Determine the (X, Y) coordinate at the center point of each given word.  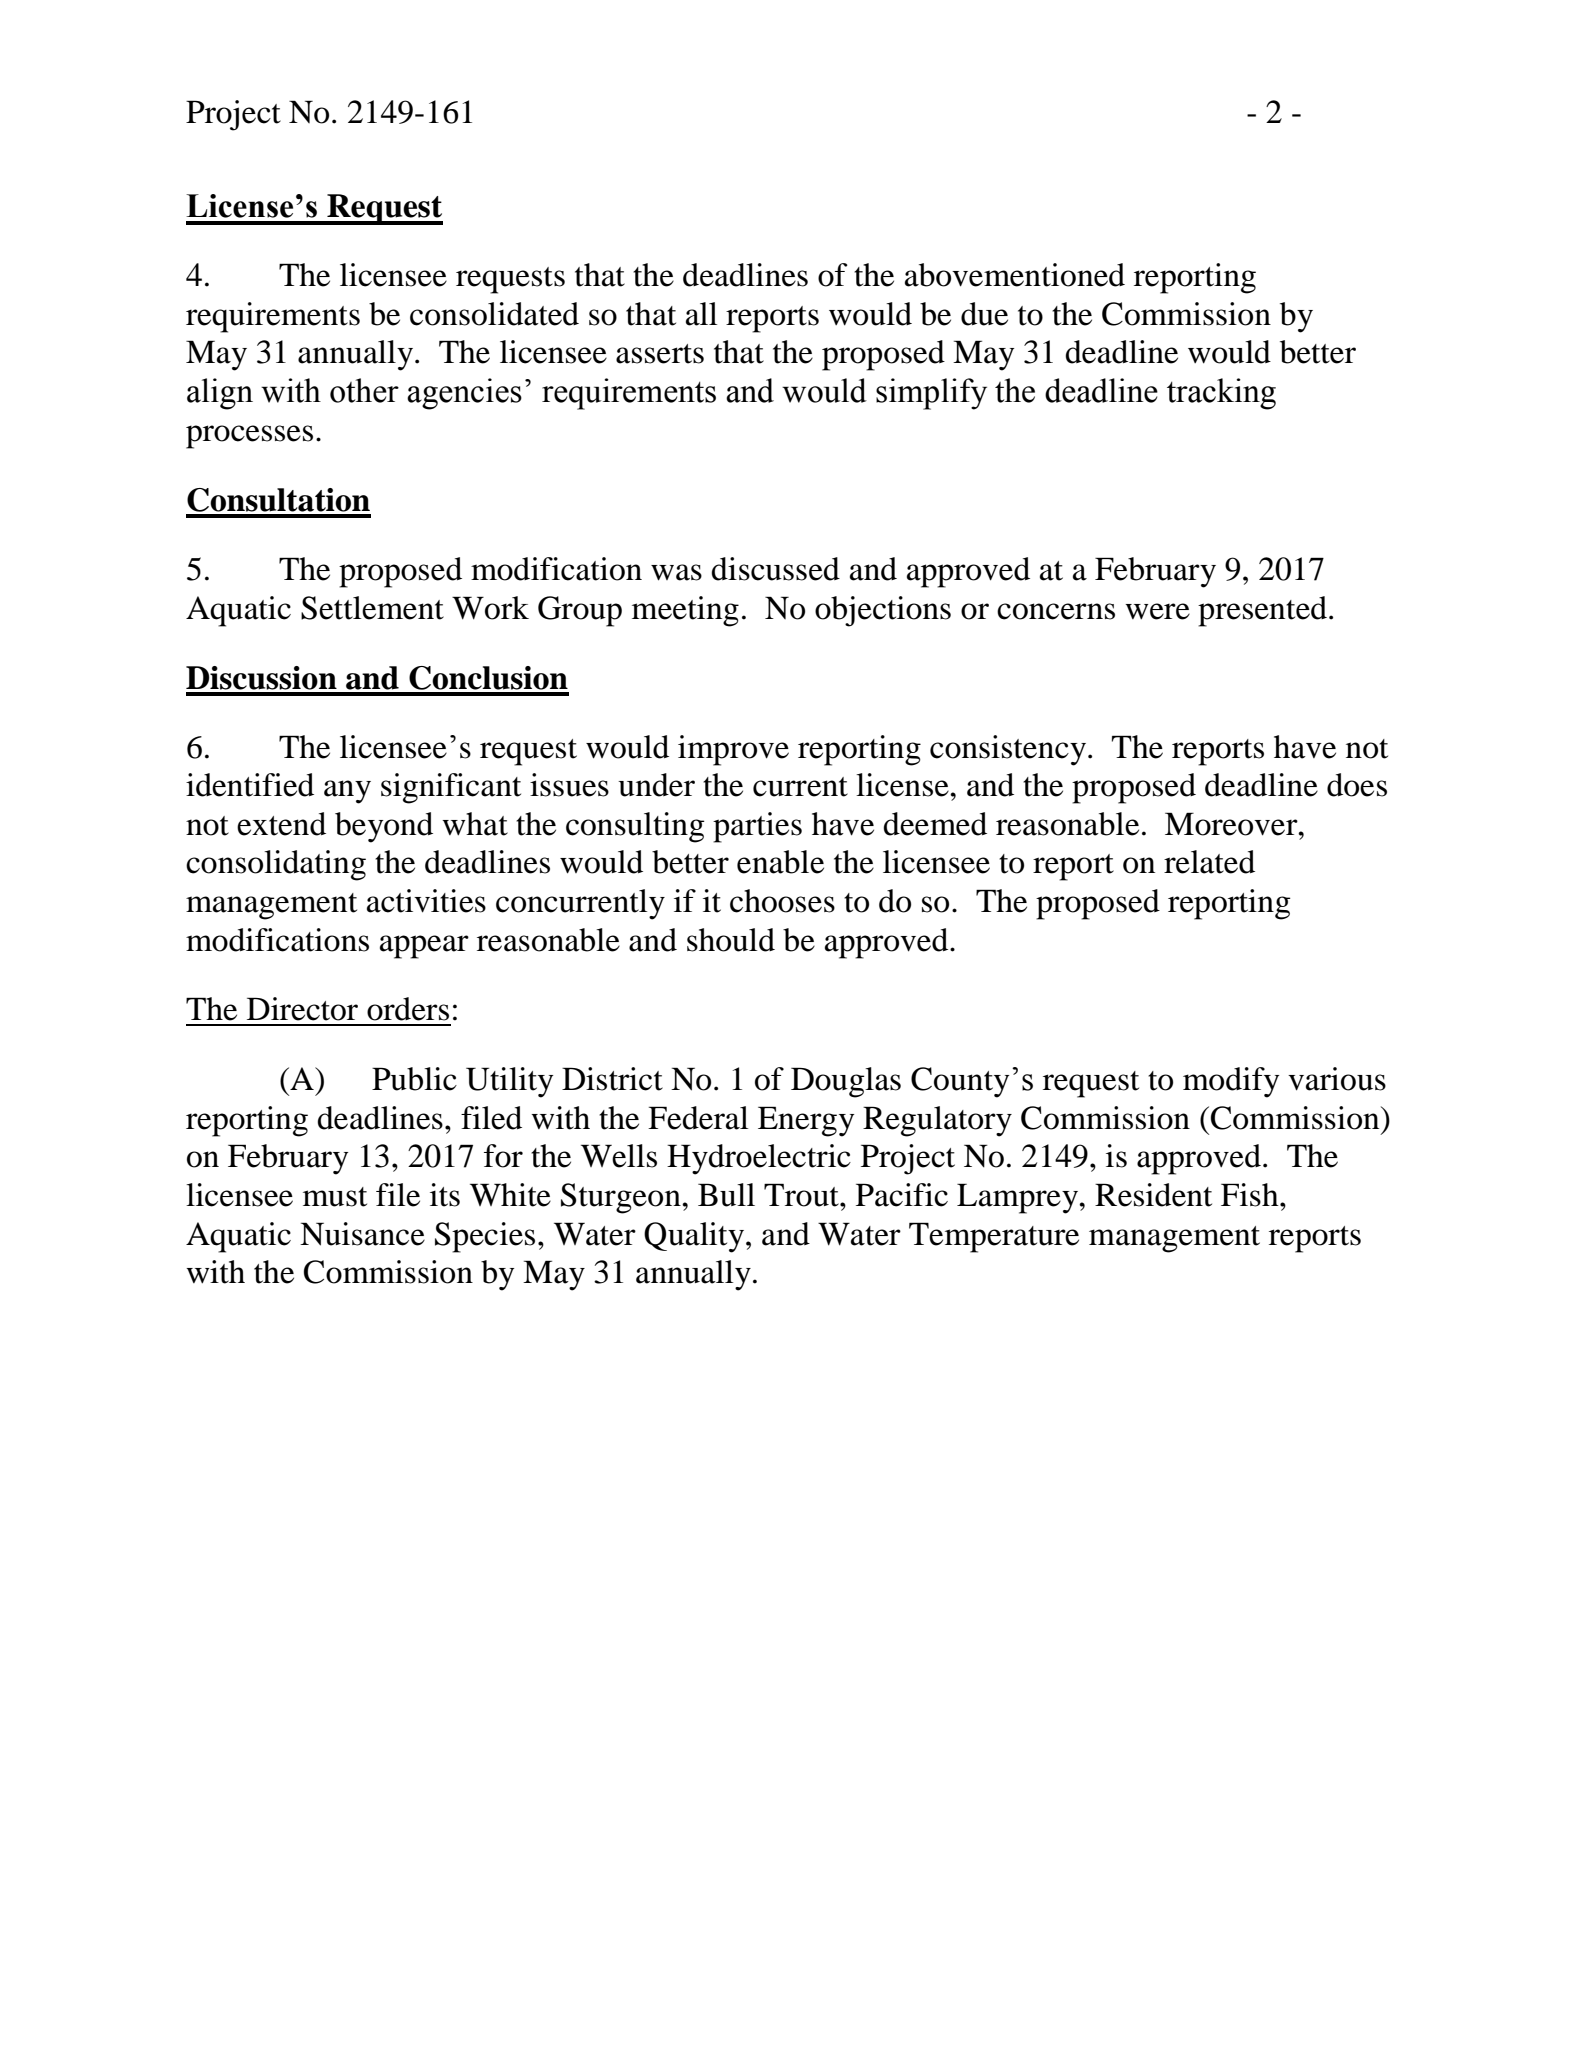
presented (1262, 611)
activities (426, 901)
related (1209, 862)
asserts (660, 354)
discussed (776, 569)
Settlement (372, 608)
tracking (1221, 394)
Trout (802, 1195)
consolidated (494, 314)
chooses (782, 901)
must (335, 1197)
